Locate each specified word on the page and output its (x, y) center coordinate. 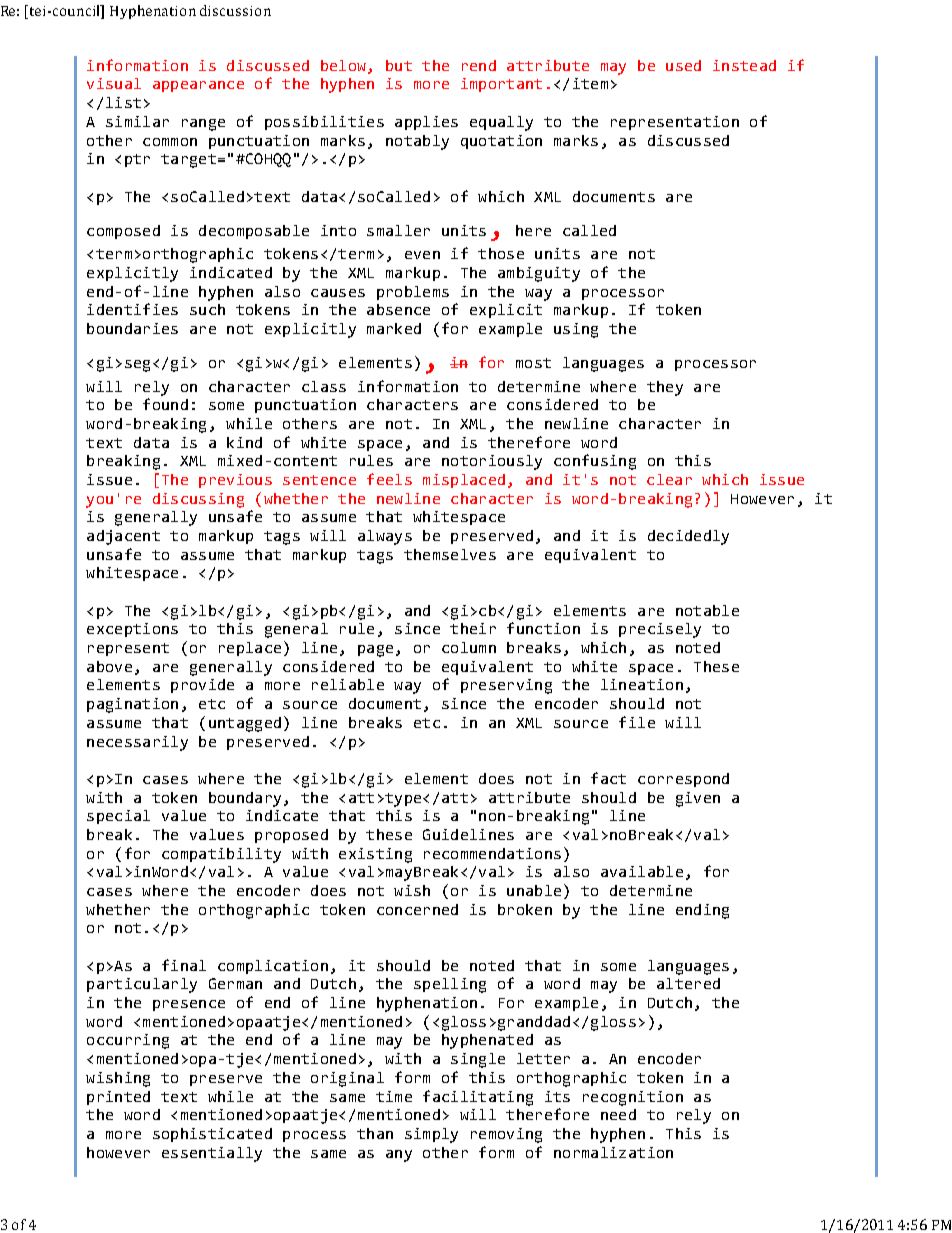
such (207, 309)
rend (479, 65)
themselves (450, 554)
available (642, 871)
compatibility (221, 855)
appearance (198, 86)
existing (375, 855)
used (683, 65)
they (665, 388)
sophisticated (212, 1135)
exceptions (132, 630)
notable (707, 610)
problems (413, 293)
